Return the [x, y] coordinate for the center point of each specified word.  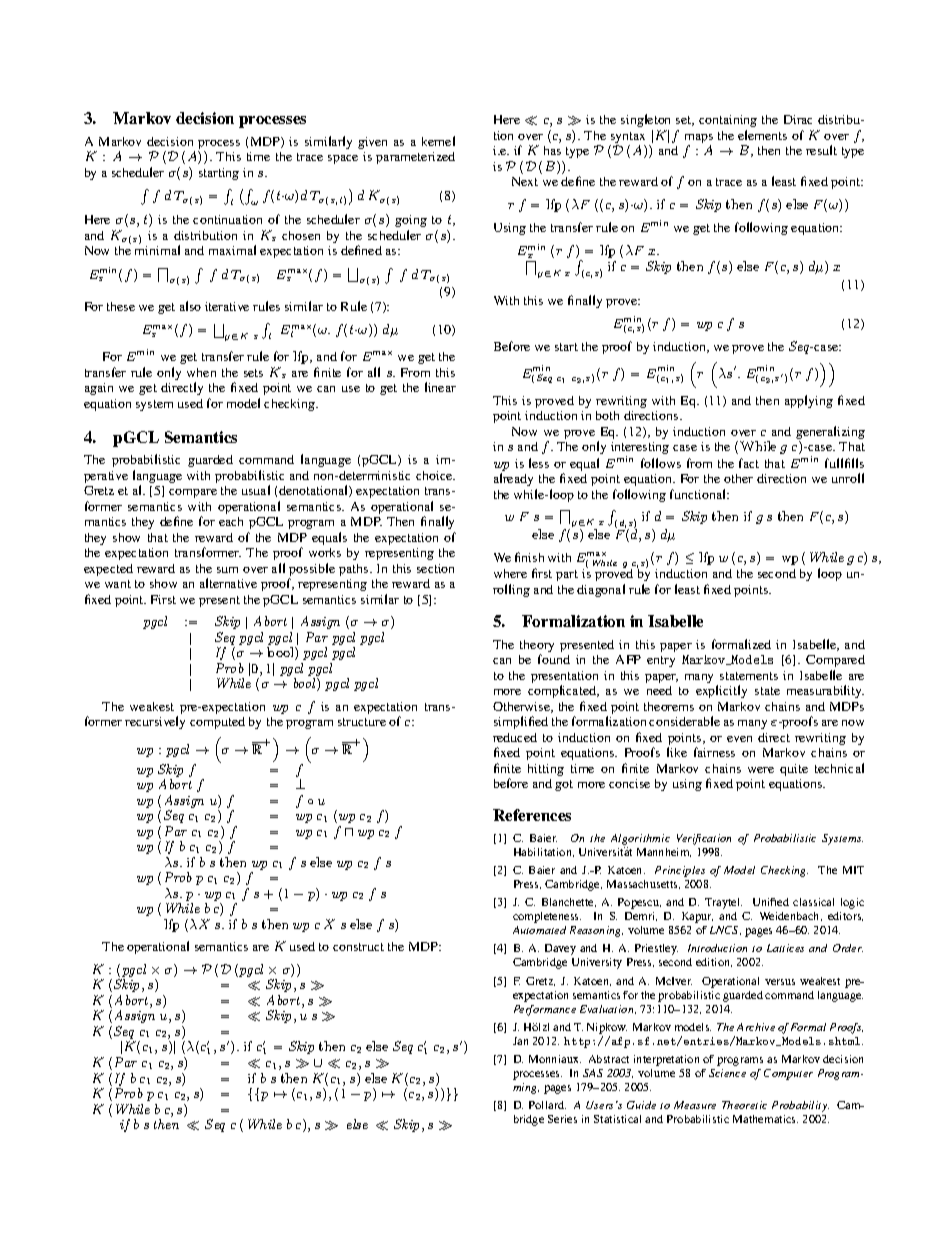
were [761, 770]
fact [749, 463]
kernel [438, 141]
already [513, 479]
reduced [515, 737]
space [343, 159]
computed [217, 723]
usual [256, 490]
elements [762, 135]
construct [358, 947]
